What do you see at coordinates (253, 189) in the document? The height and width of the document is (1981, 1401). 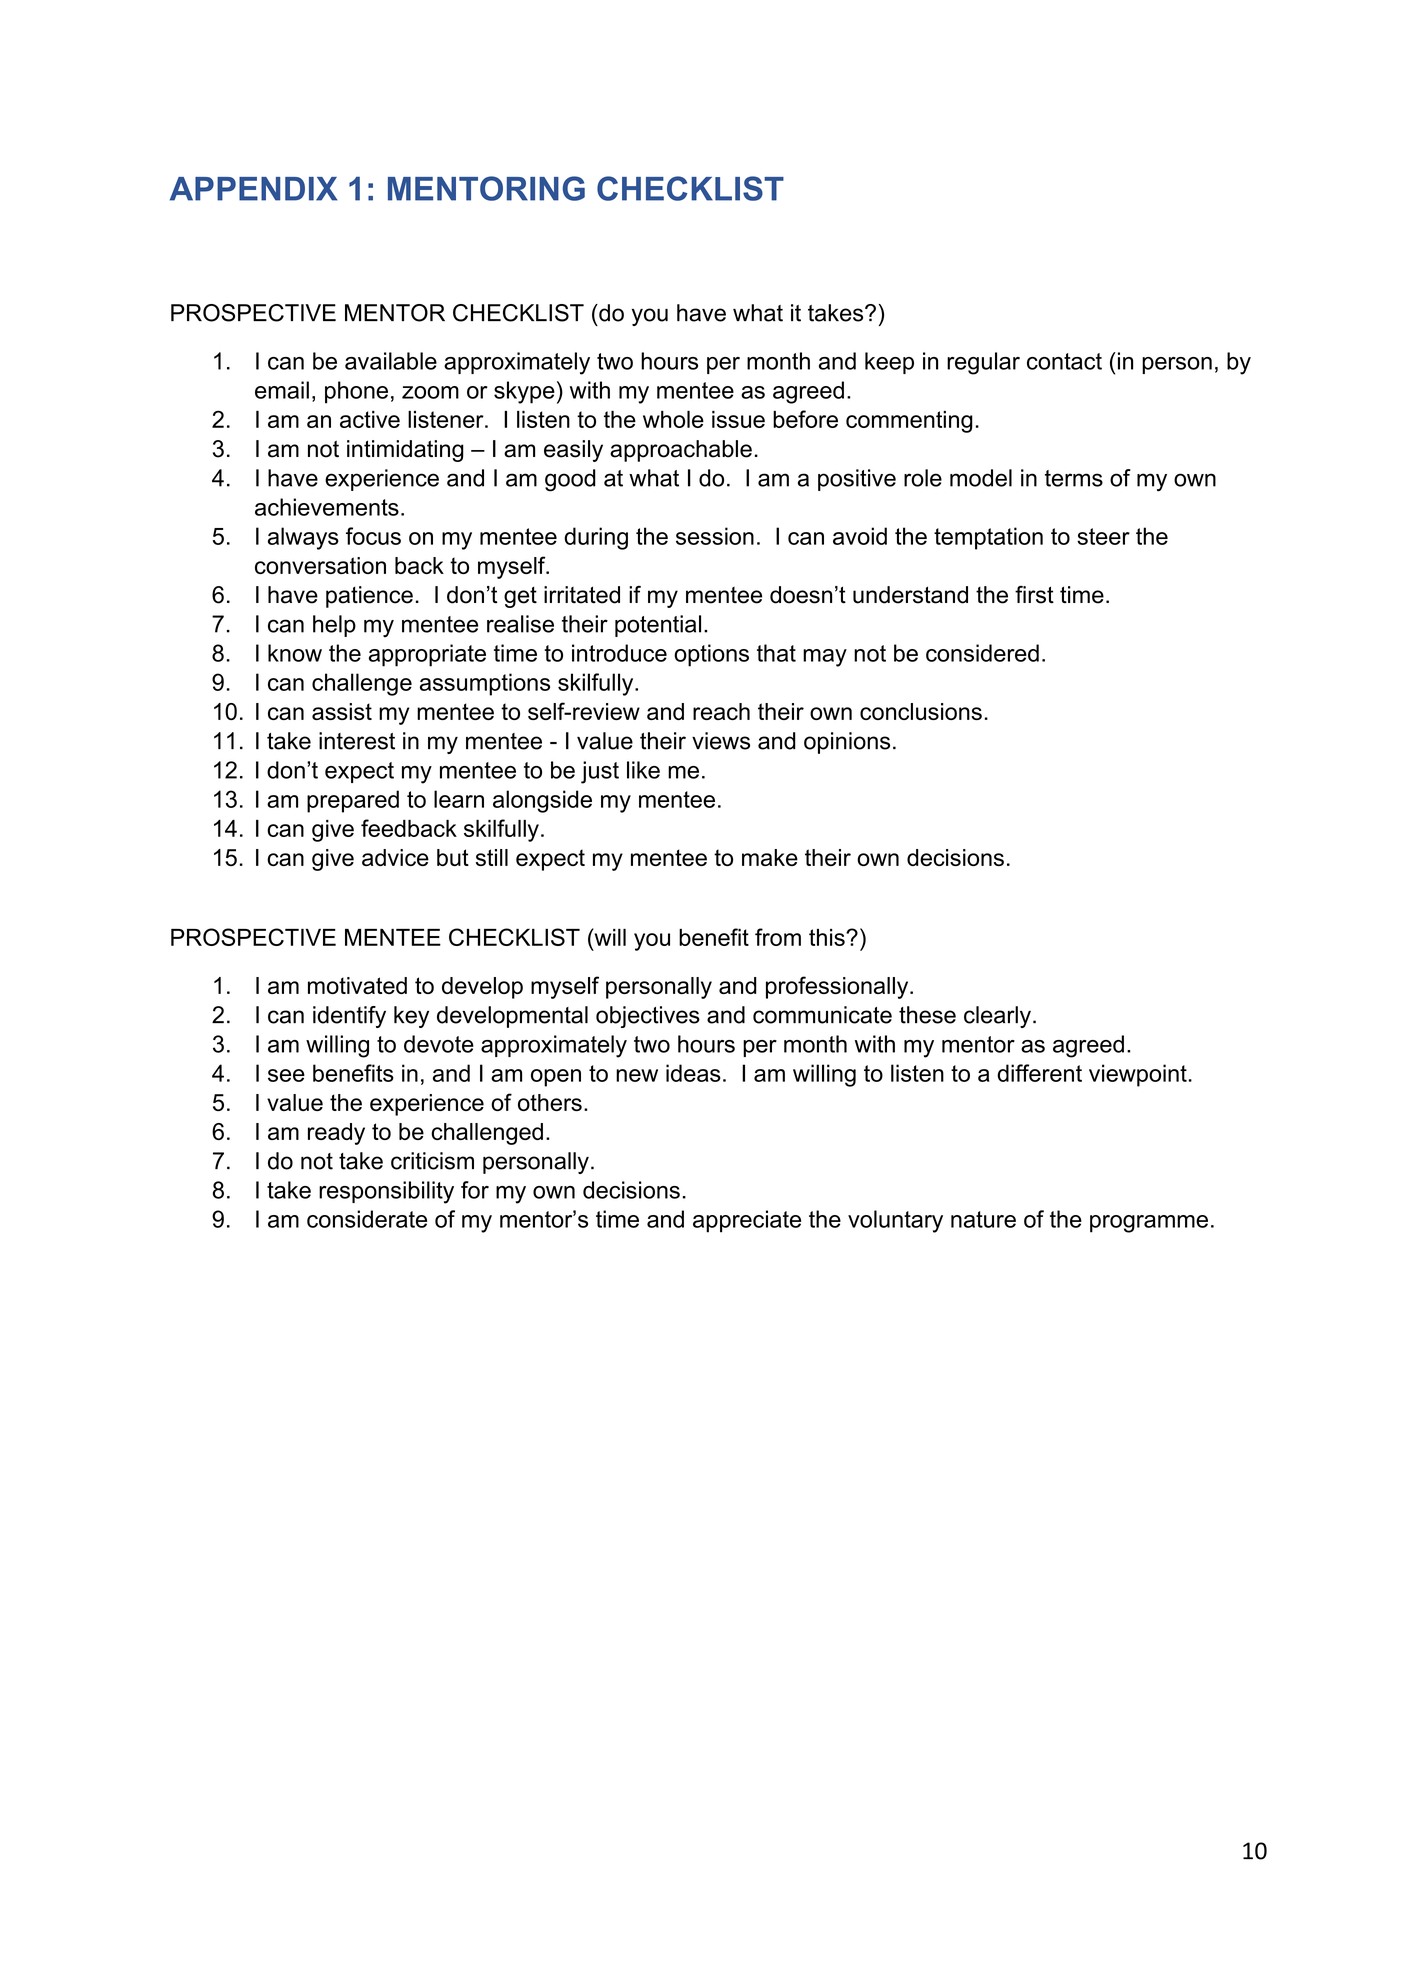 I see `APPENDIX` at bounding box center [253, 189].
